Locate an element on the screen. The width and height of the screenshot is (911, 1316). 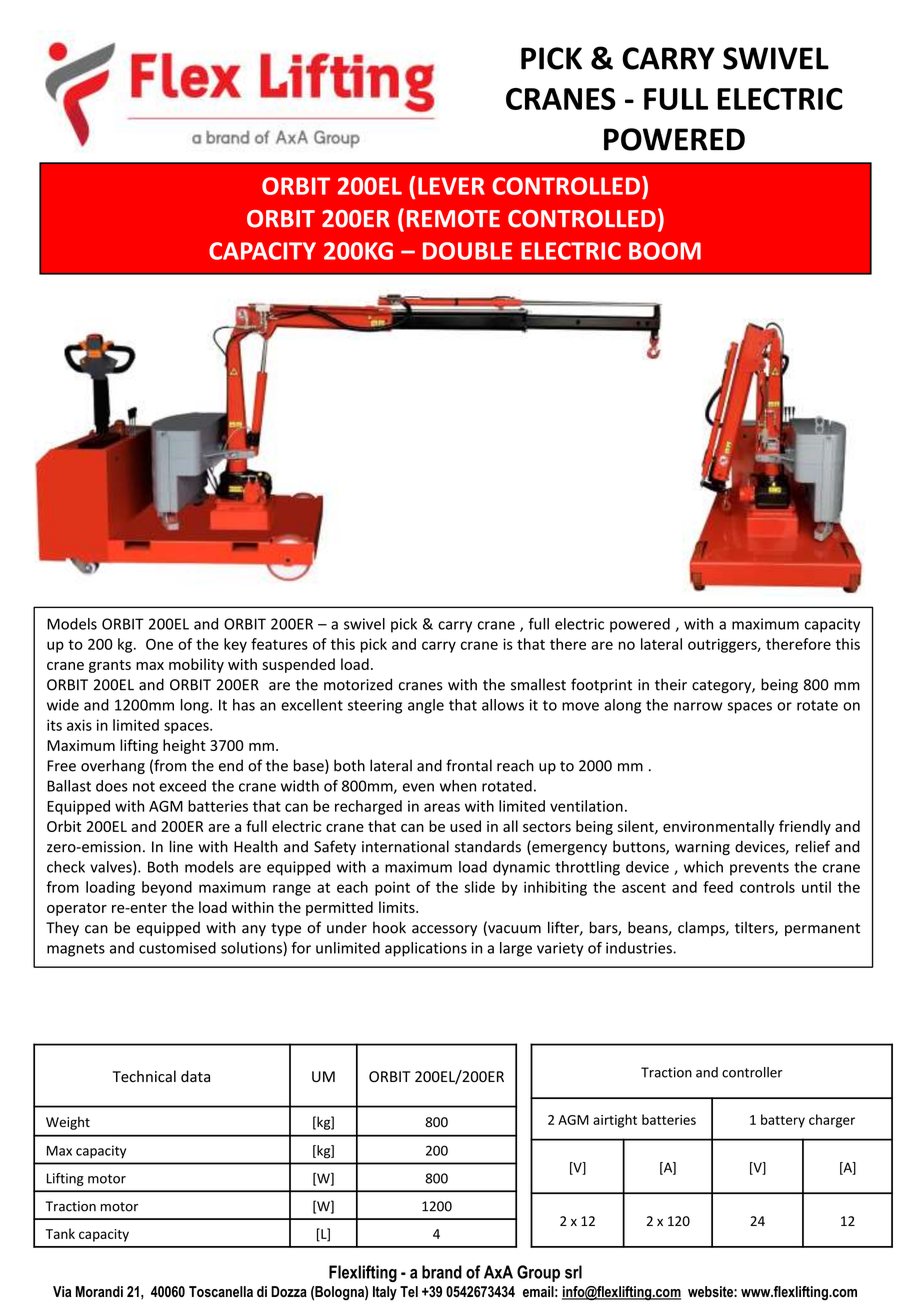
BOOM is located at coordinates (665, 251).
